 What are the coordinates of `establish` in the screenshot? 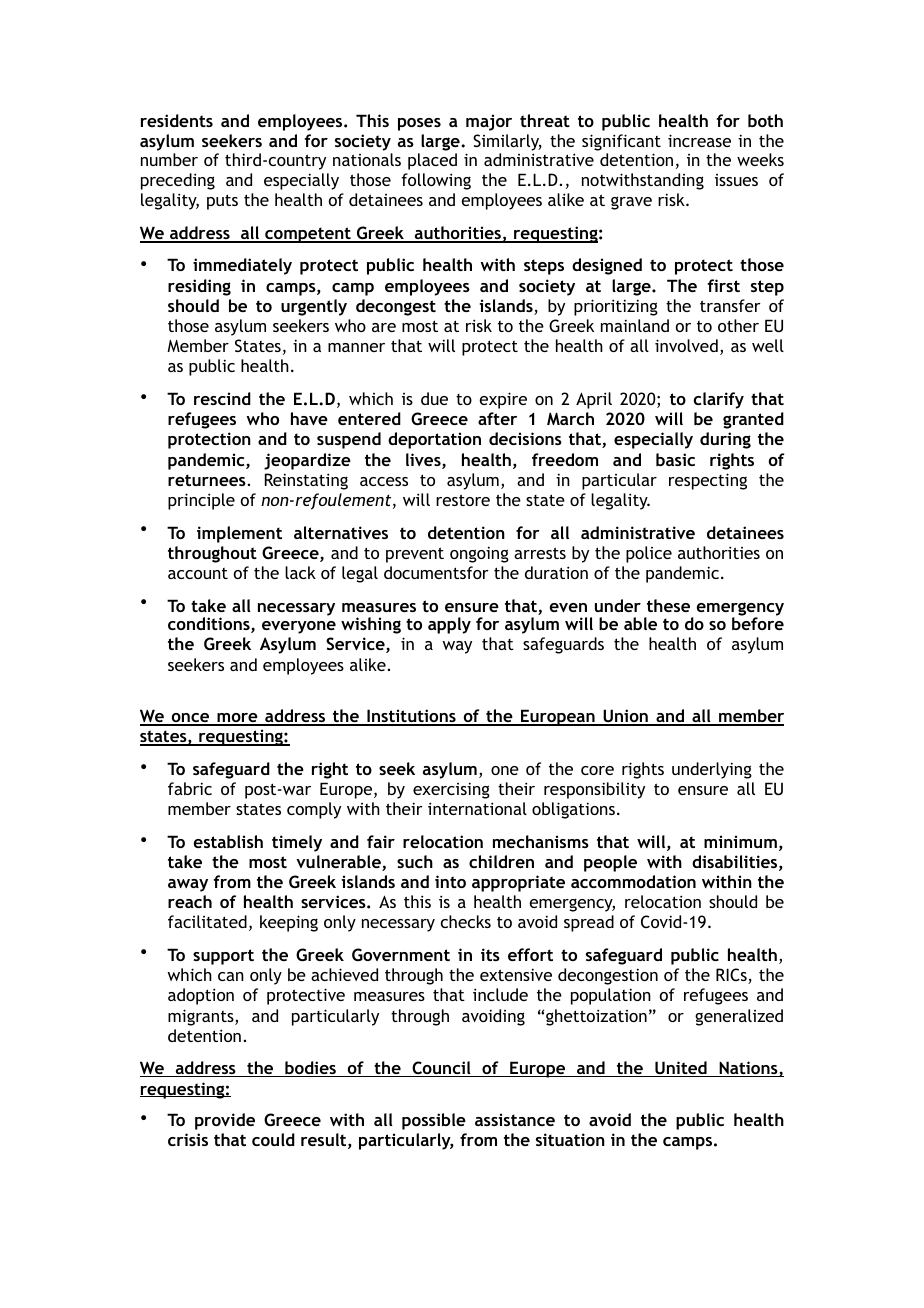 It's located at (228, 841).
